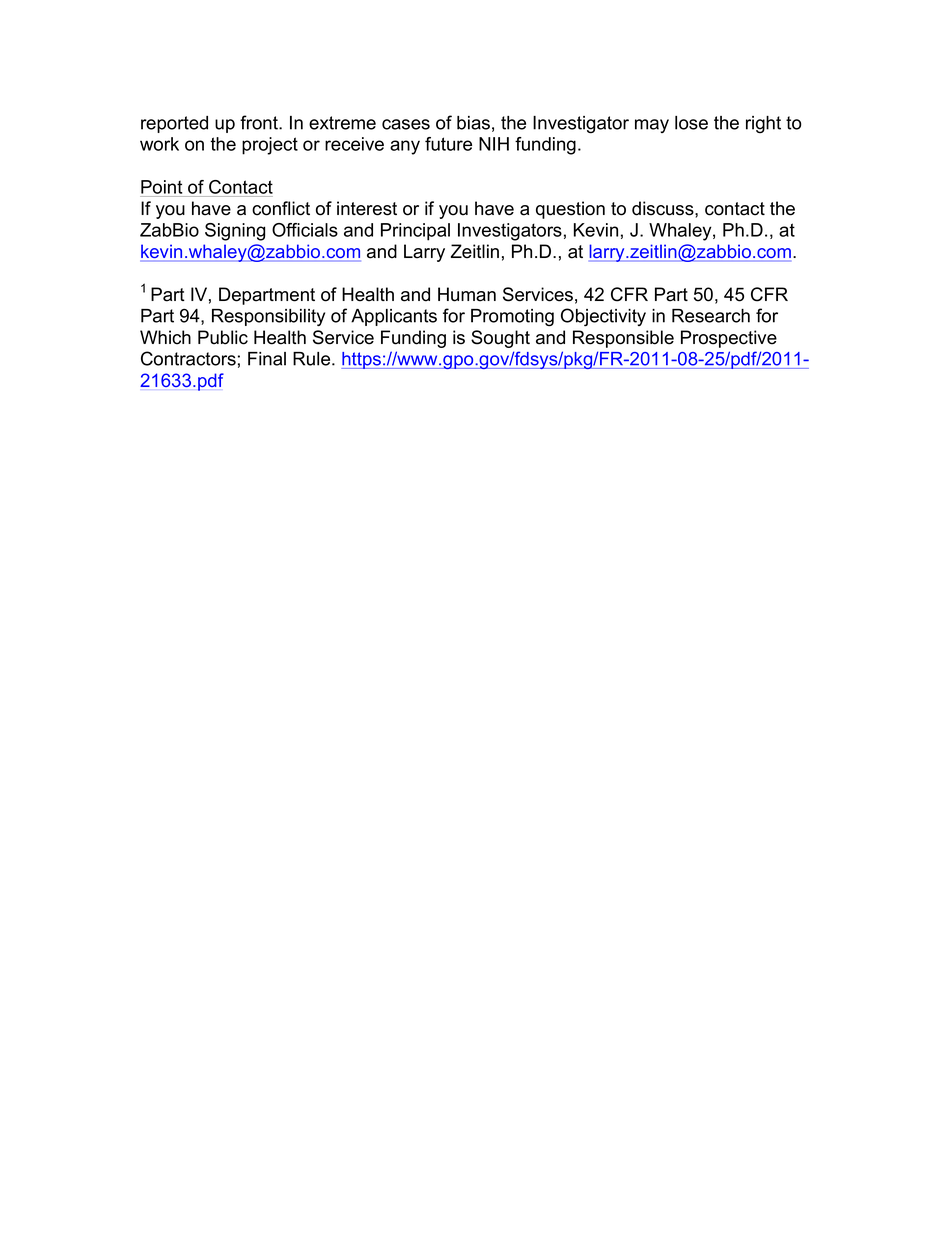 This screenshot has width=952, height=1233. I want to click on Research, so click(711, 316).
